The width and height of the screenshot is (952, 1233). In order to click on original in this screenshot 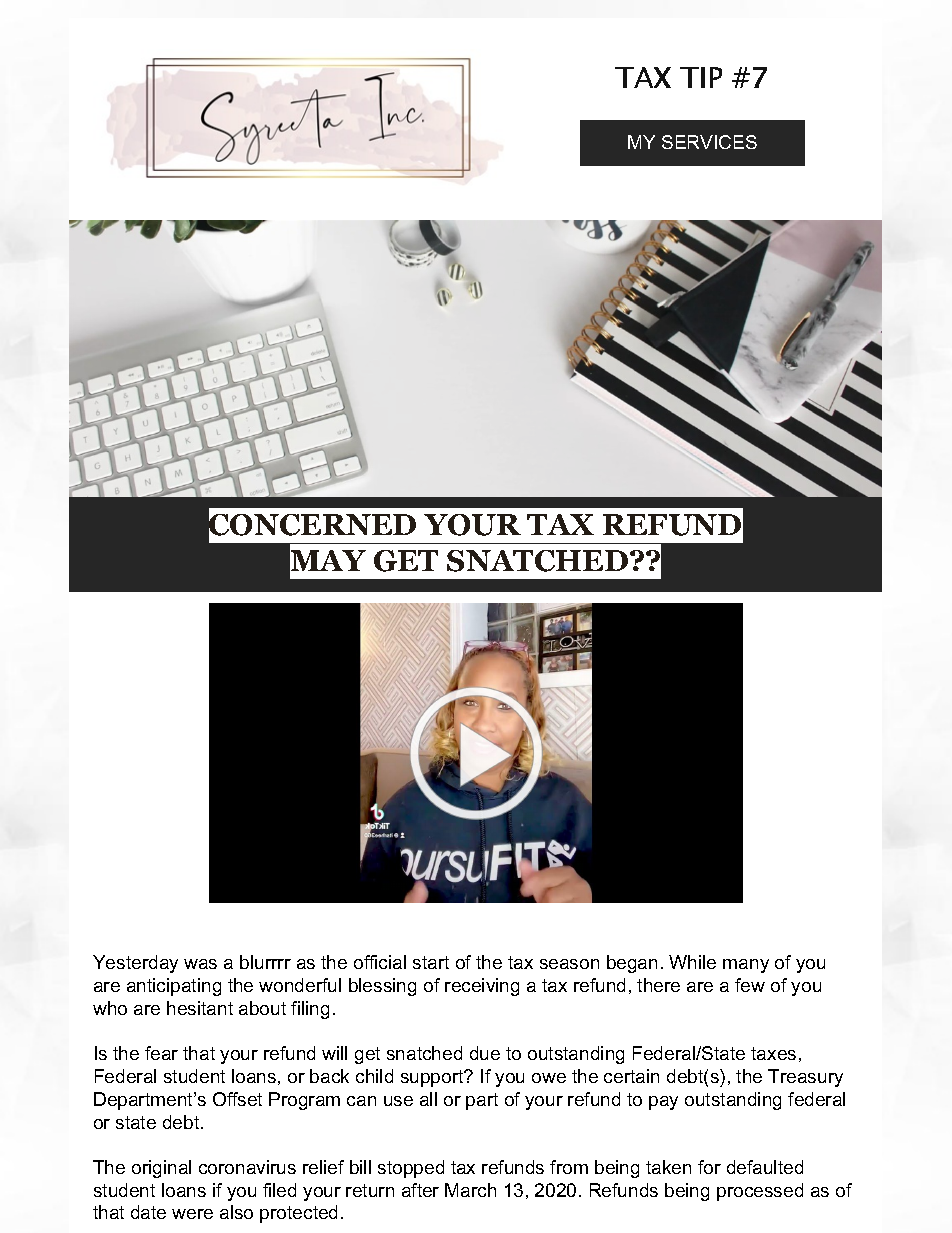, I will do `click(161, 1169)`.
